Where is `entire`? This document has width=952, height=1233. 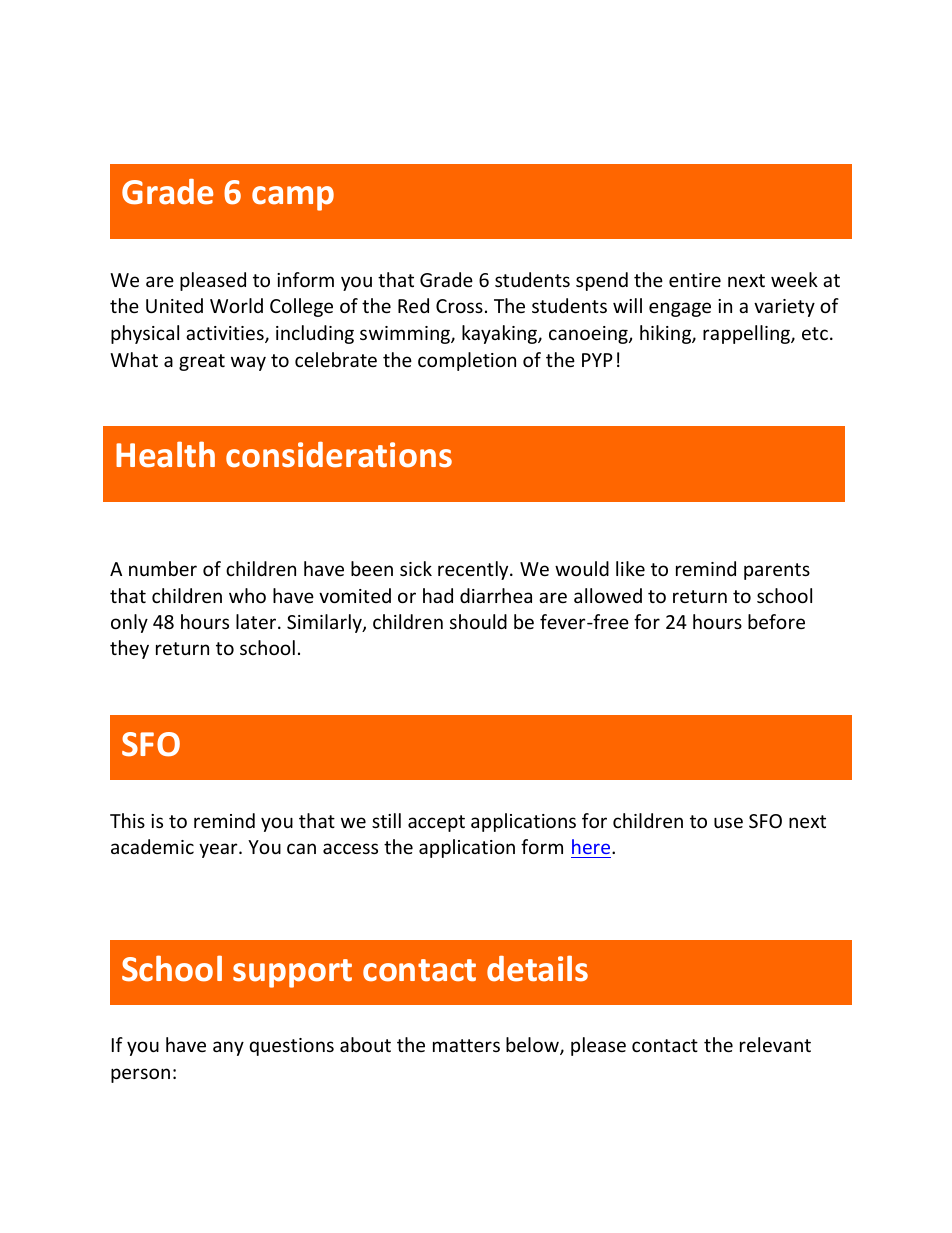 entire is located at coordinates (695, 280).
